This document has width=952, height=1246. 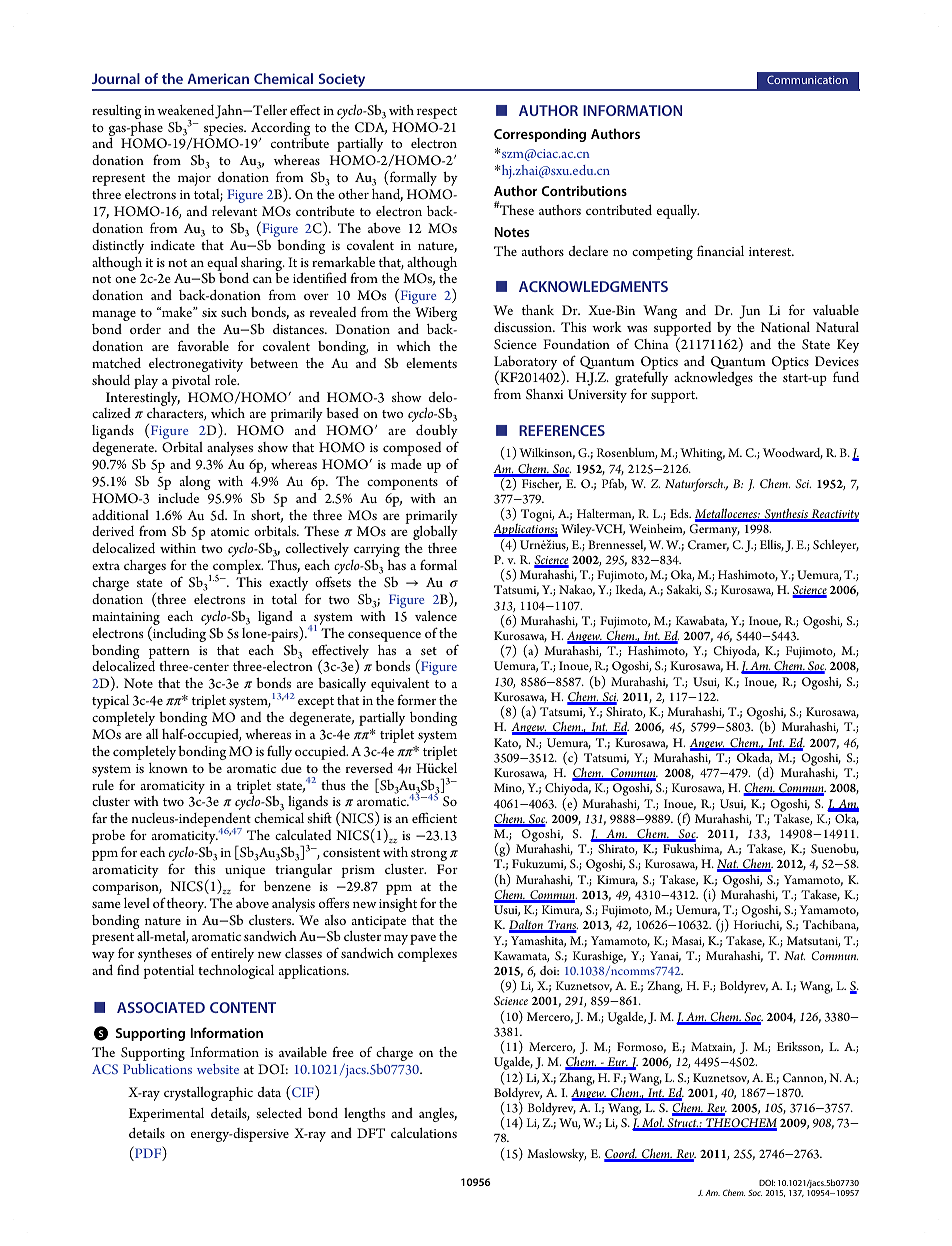 I want to click on Contributions, so click(x=584, y=190).
